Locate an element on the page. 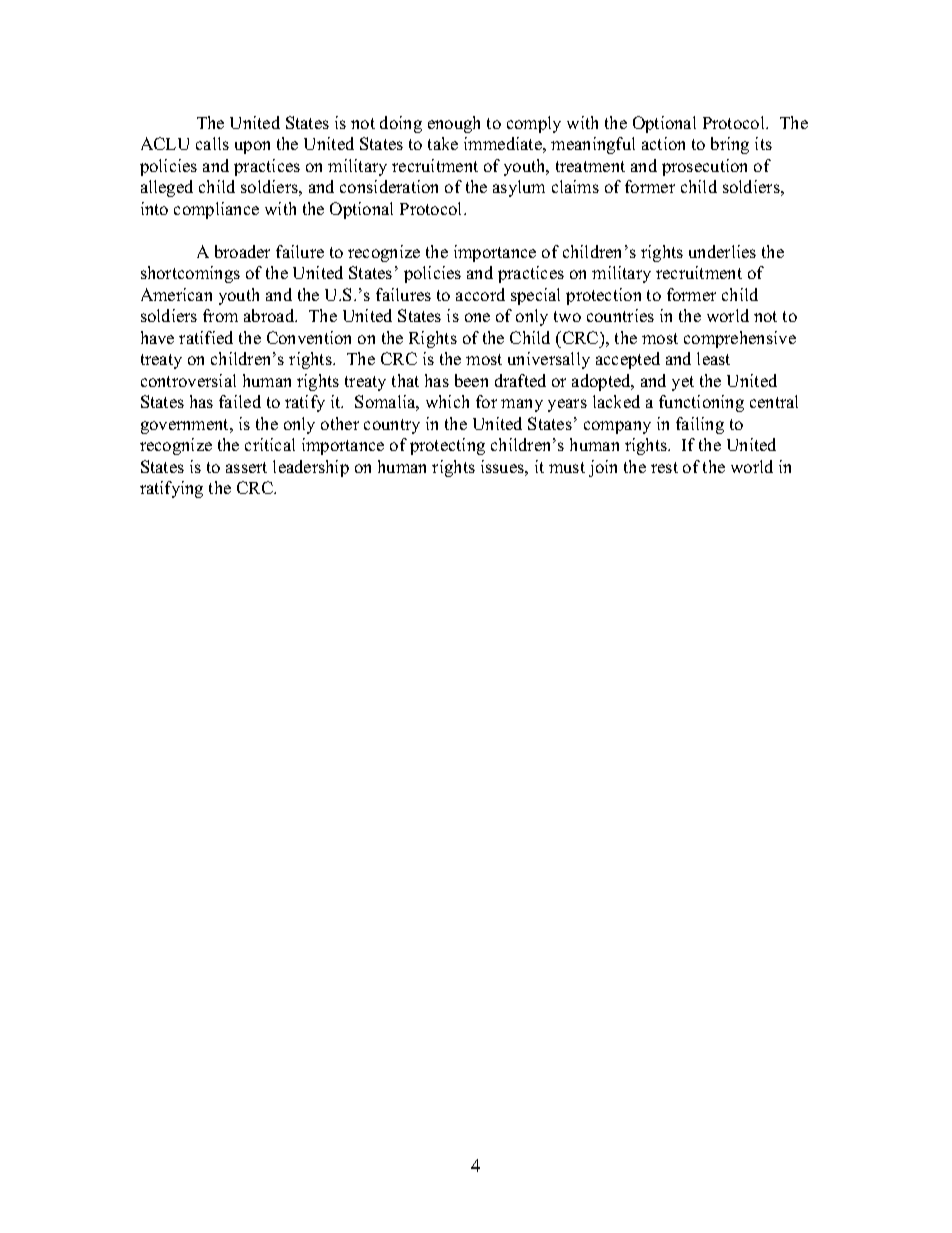 Image resolution: width=952 pixels, height=1233 pixels. calls is located at coordinates (212, 143).
